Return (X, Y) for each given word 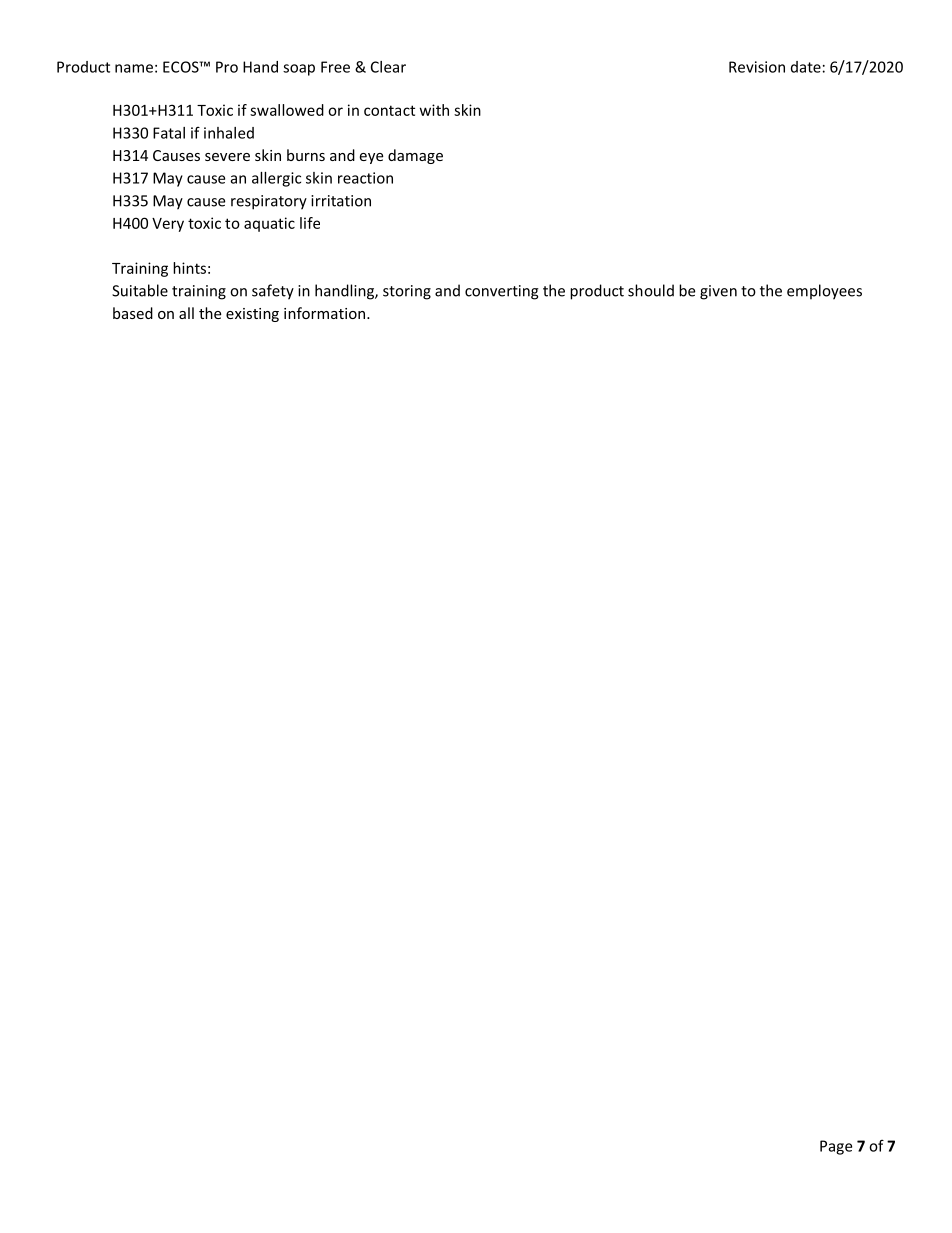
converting (502, 292)
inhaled (229, 133)
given (718, 292)
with (434, 110)
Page (836, 1147)
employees (824, 292)
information (324, 313)
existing (252, 315)
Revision (757, 67)
